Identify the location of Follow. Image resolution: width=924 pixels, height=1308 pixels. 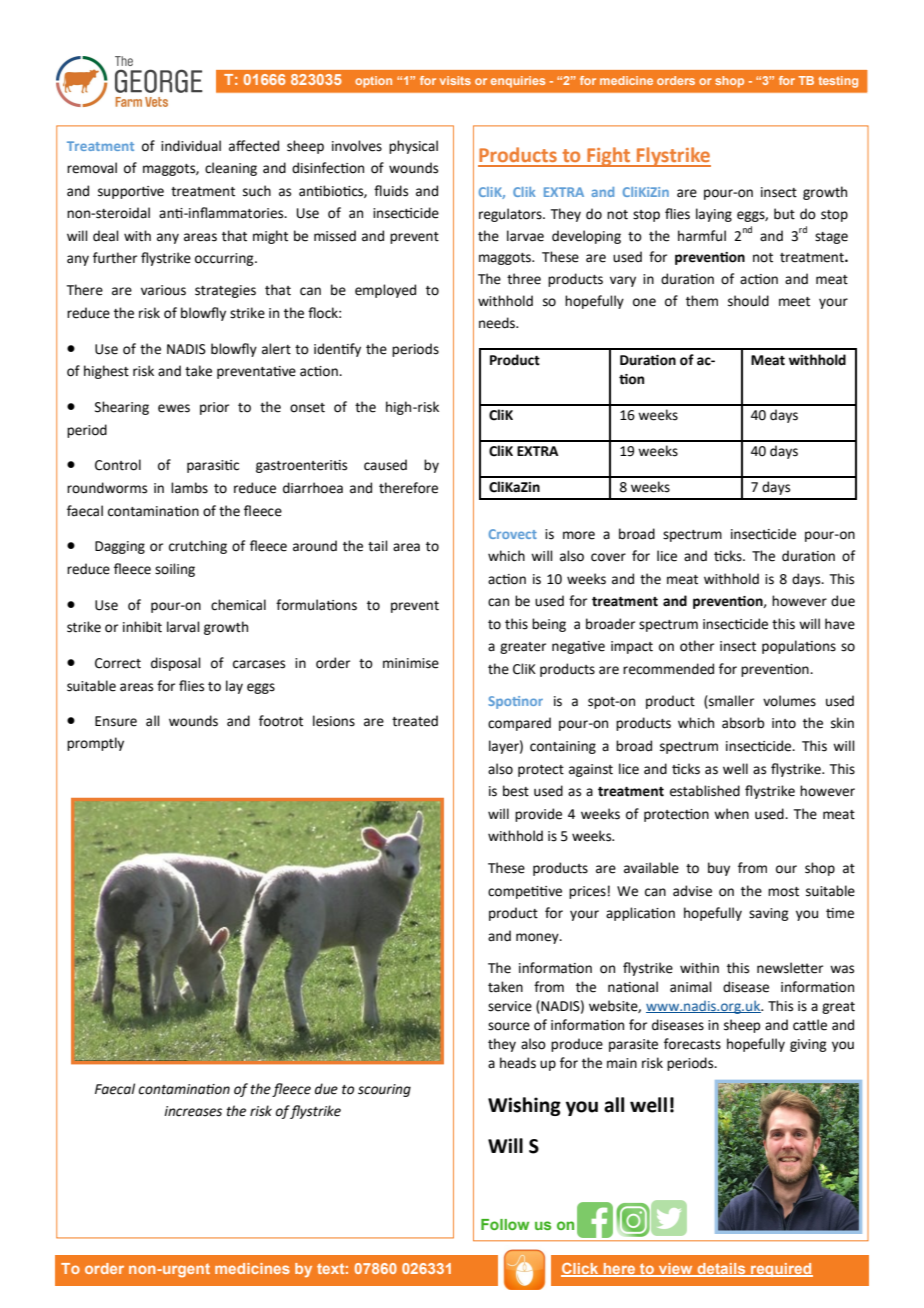
(505, 1224).
